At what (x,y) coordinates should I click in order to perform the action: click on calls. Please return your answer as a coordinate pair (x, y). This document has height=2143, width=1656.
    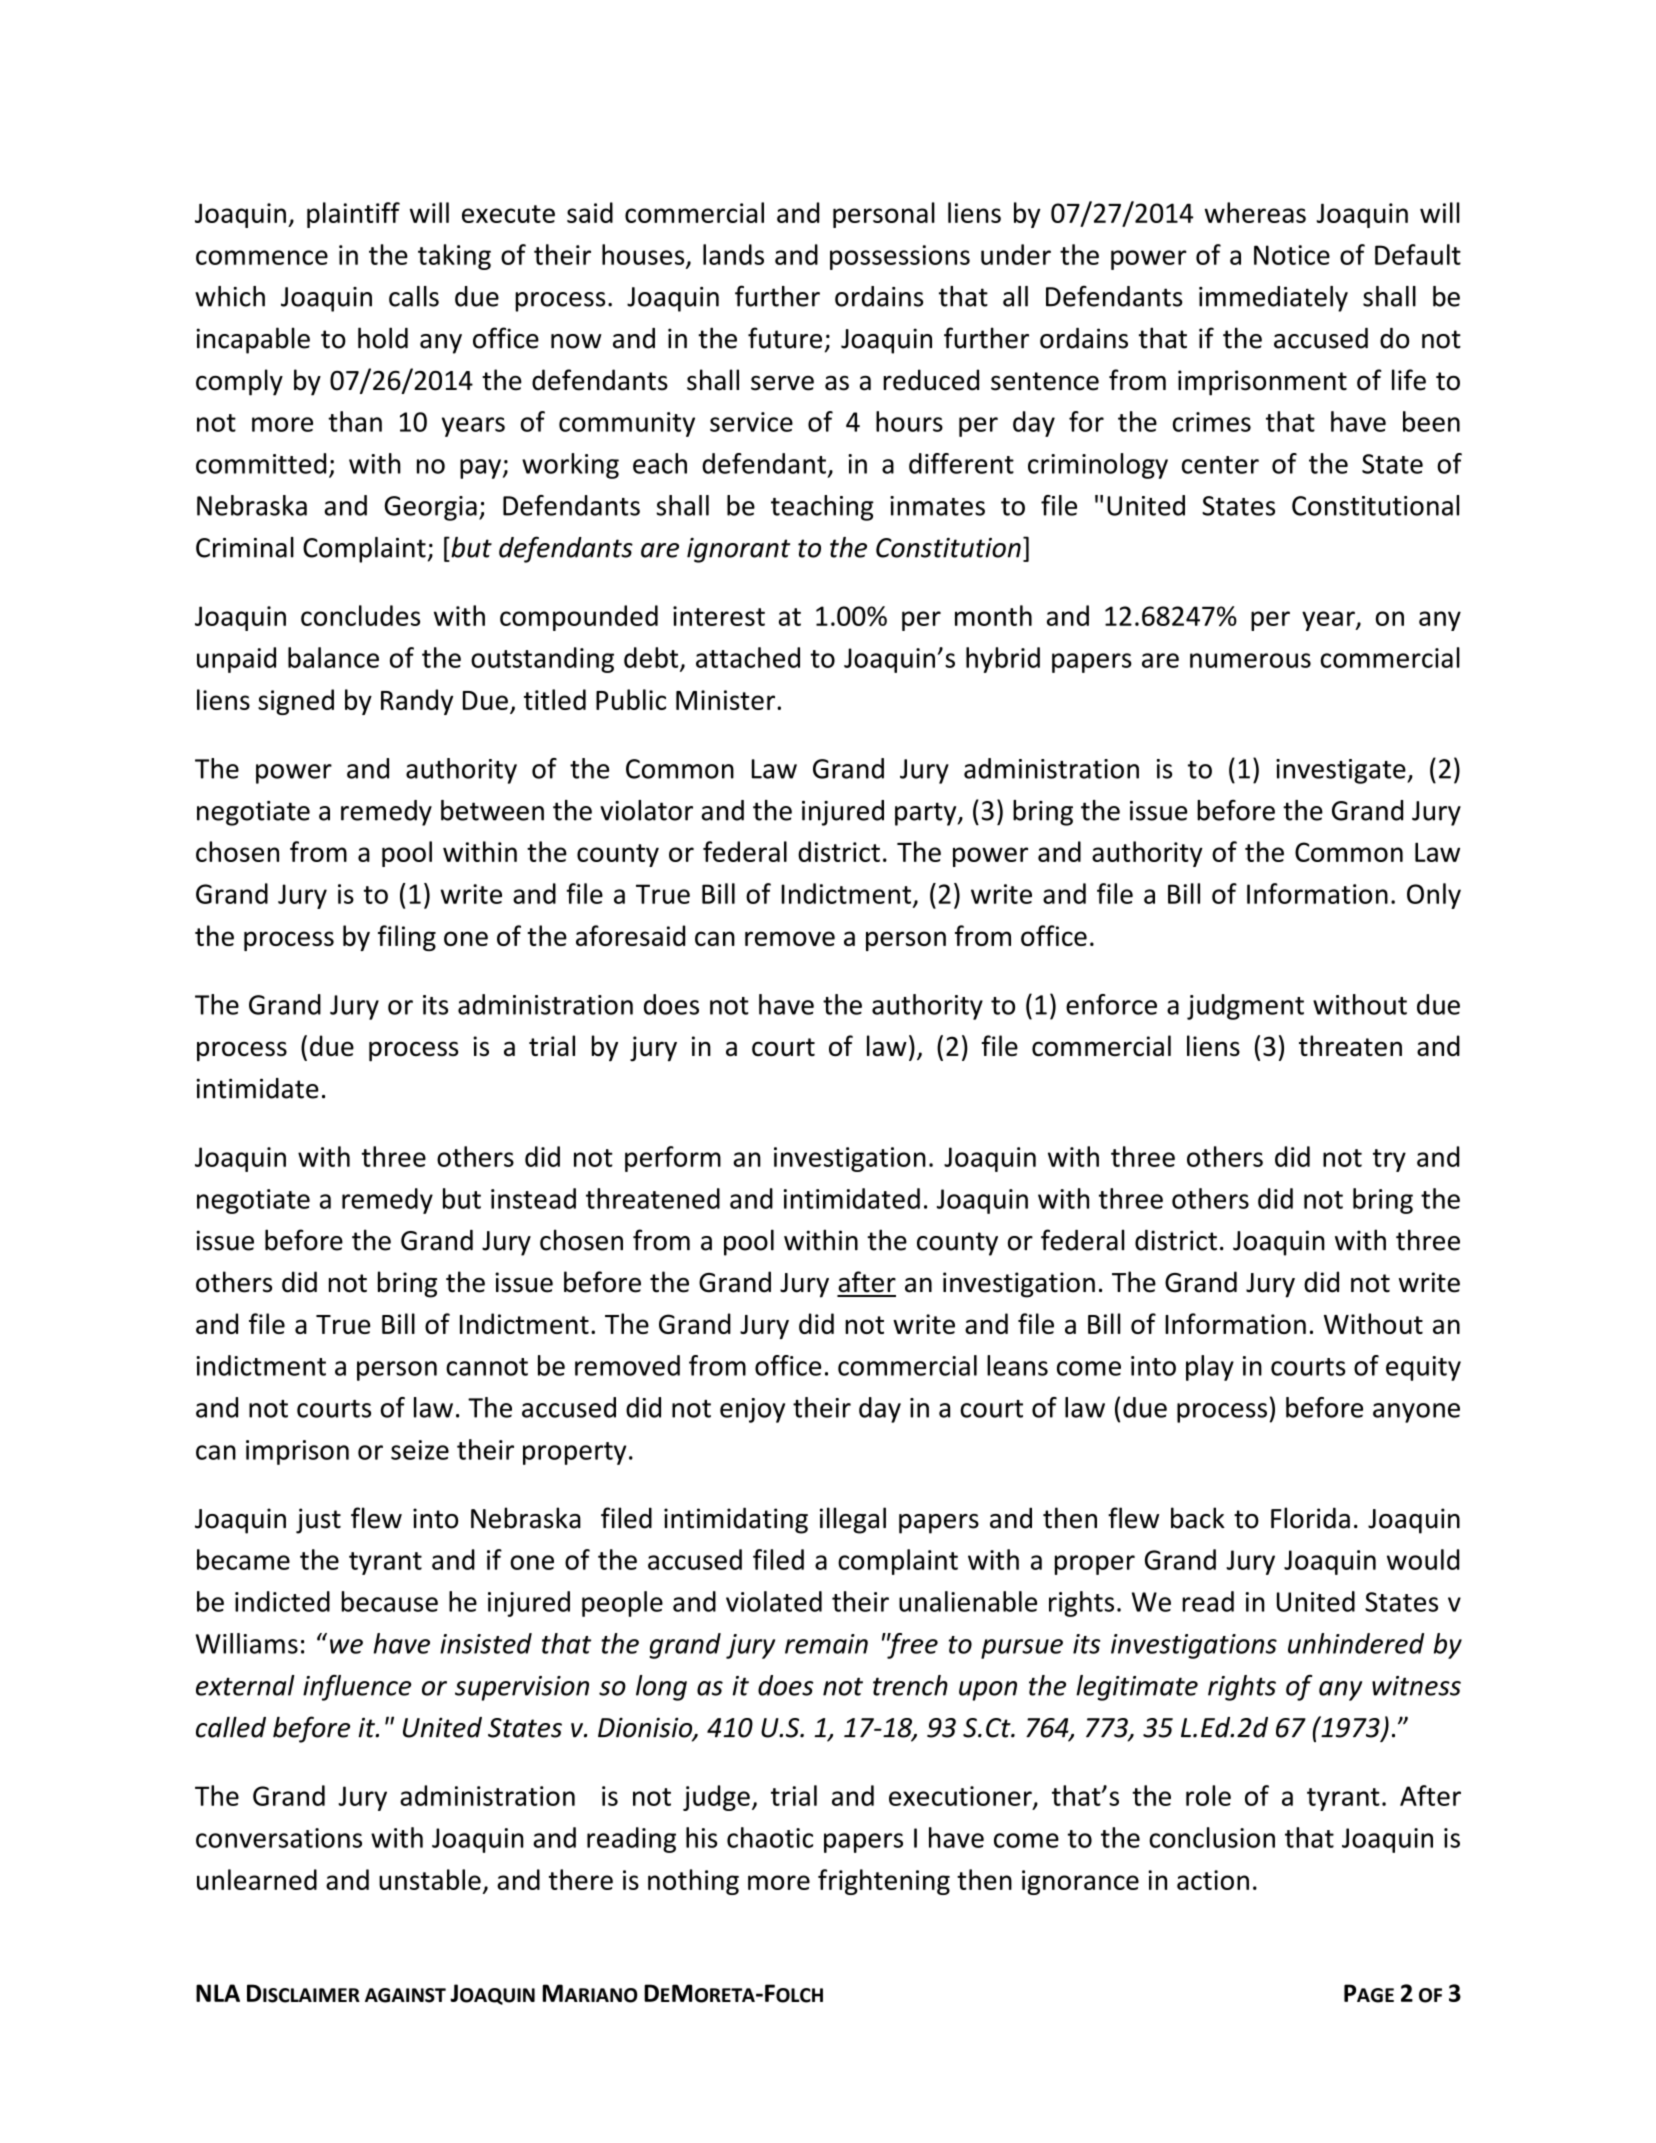
    Looking at the image, I should click on (414, 296).
